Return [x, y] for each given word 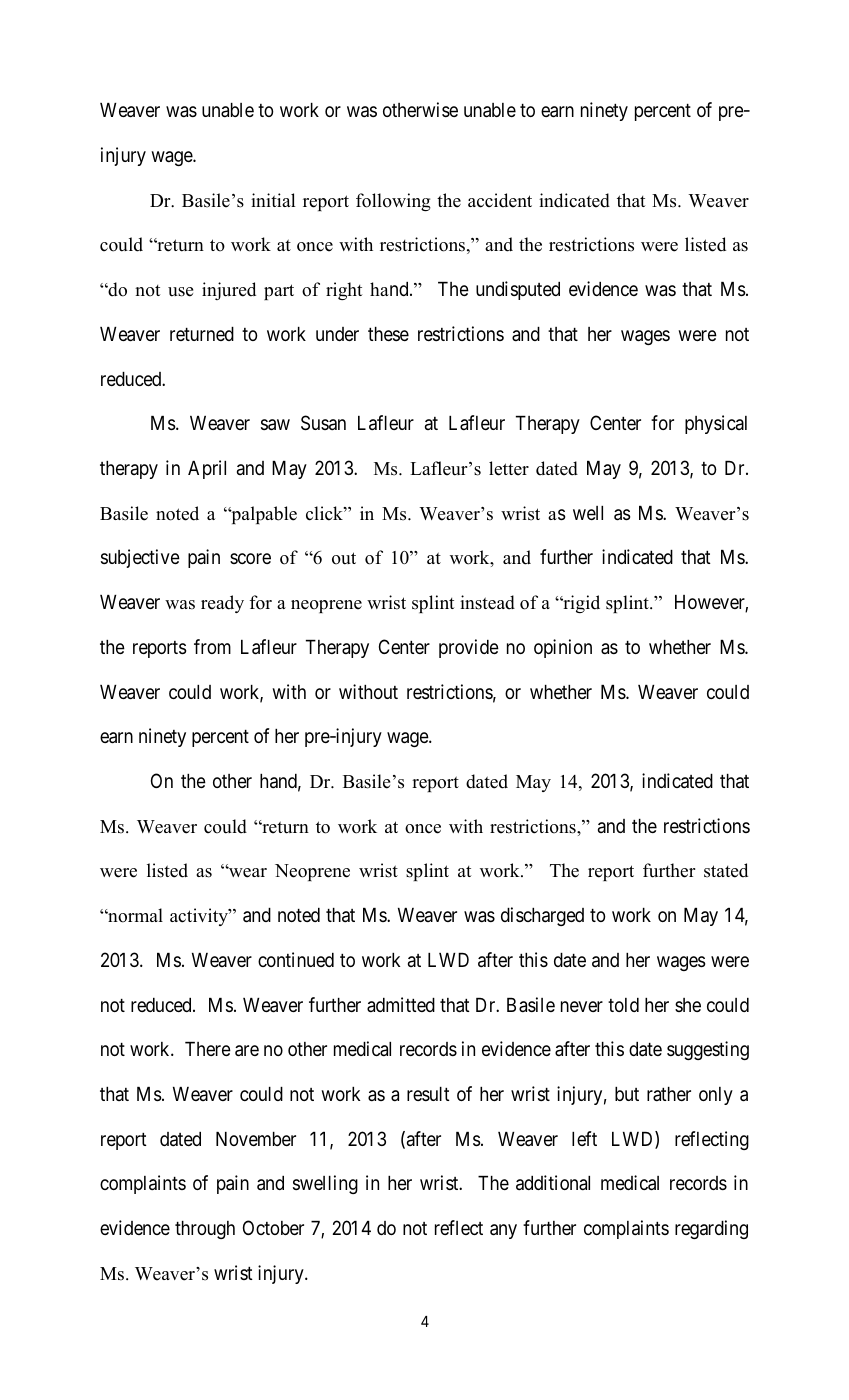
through [205, 1230]
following [393, 202]
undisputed [518, 290]
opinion [563, 648]
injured [229, 291]
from [212, 646]
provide [469, 648]
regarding [711, 1229]
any [503, 1231]
